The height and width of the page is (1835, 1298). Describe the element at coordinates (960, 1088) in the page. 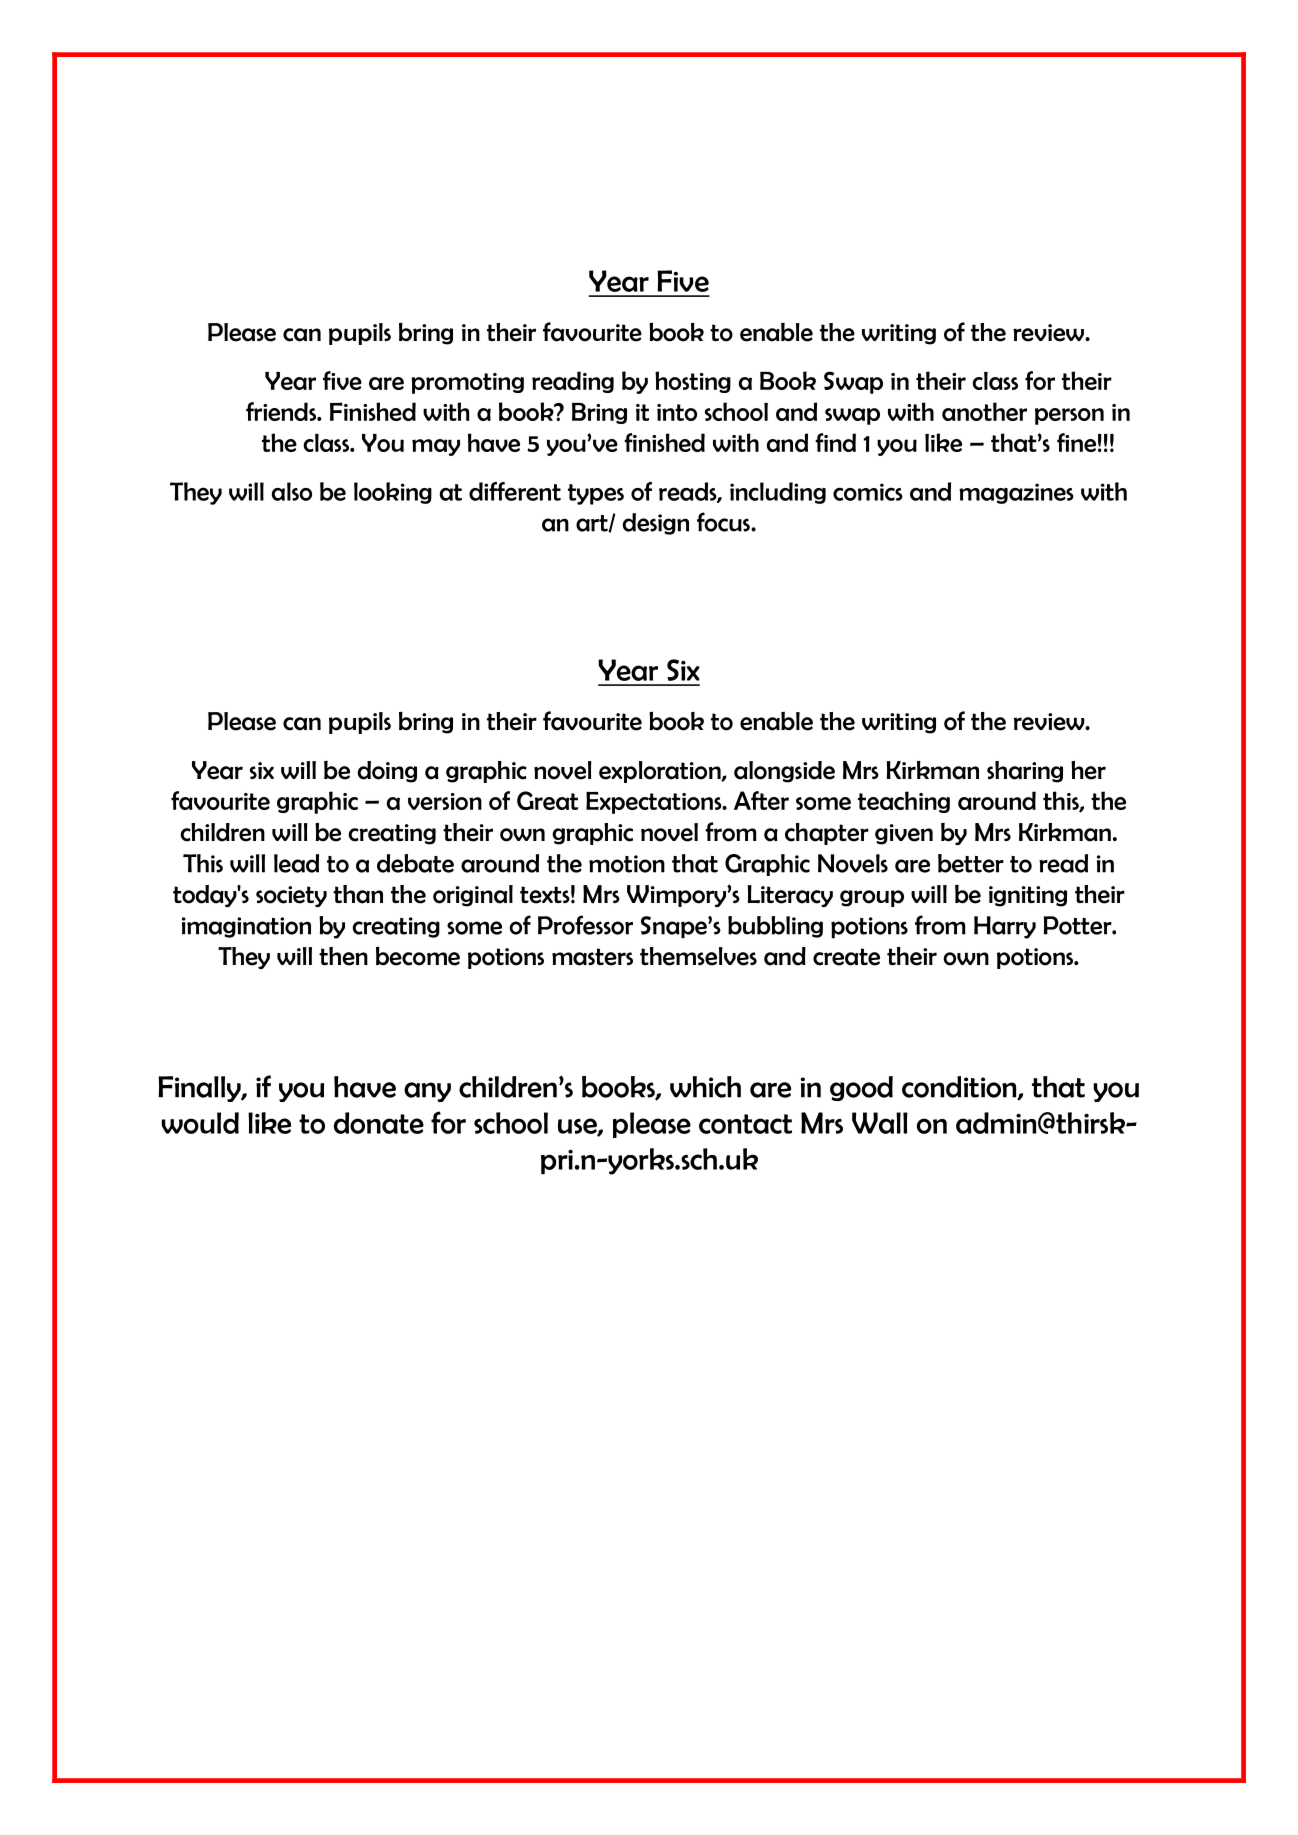

I see `condition` at that location.
